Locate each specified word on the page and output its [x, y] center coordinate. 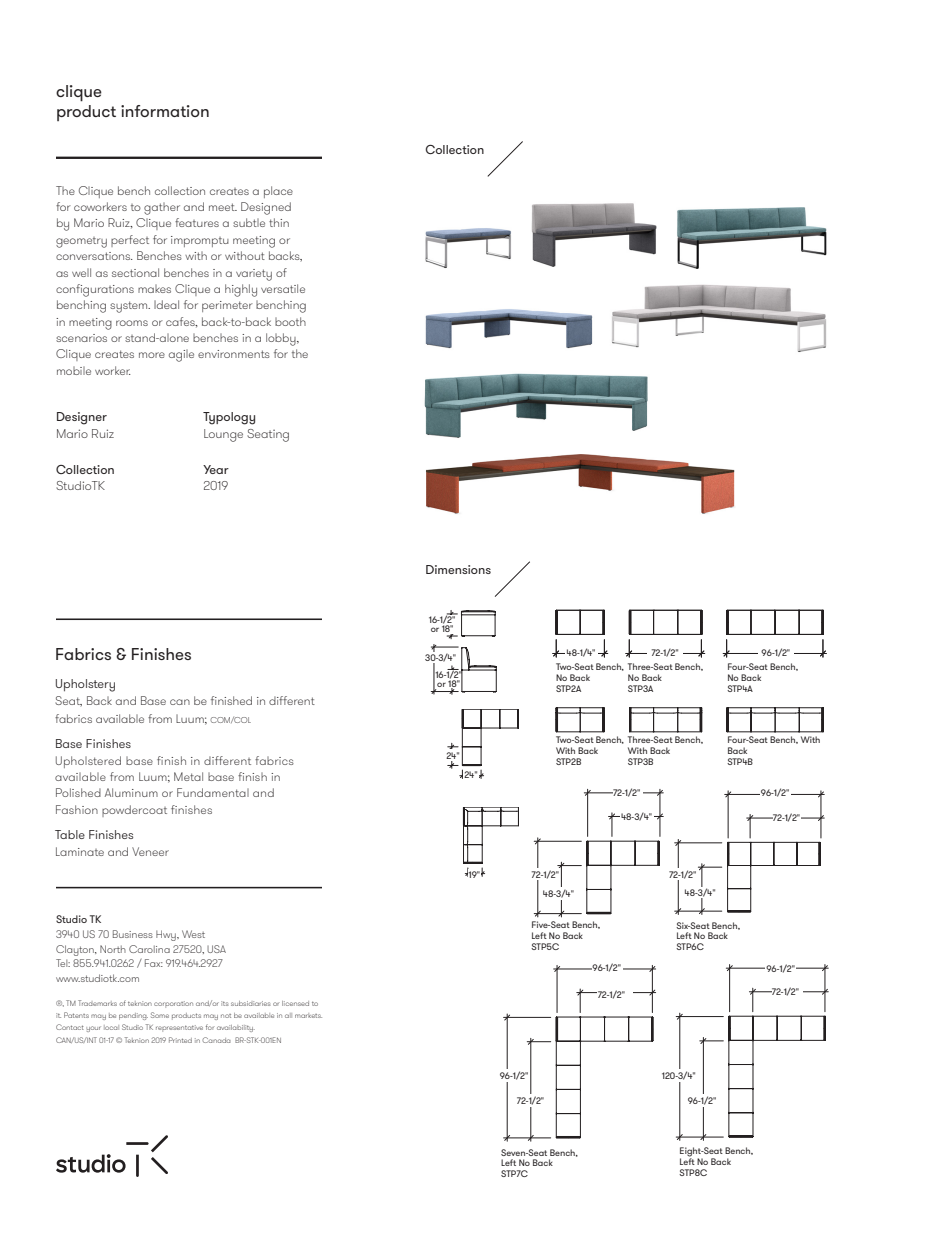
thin [279, 222]
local [111, 1027]
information [165, 111]
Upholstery [85, 685]
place [278, 192]
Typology [229, 418]
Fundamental [213, 792]
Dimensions [458, 569]
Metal [188, 776]
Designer [82, 418]
